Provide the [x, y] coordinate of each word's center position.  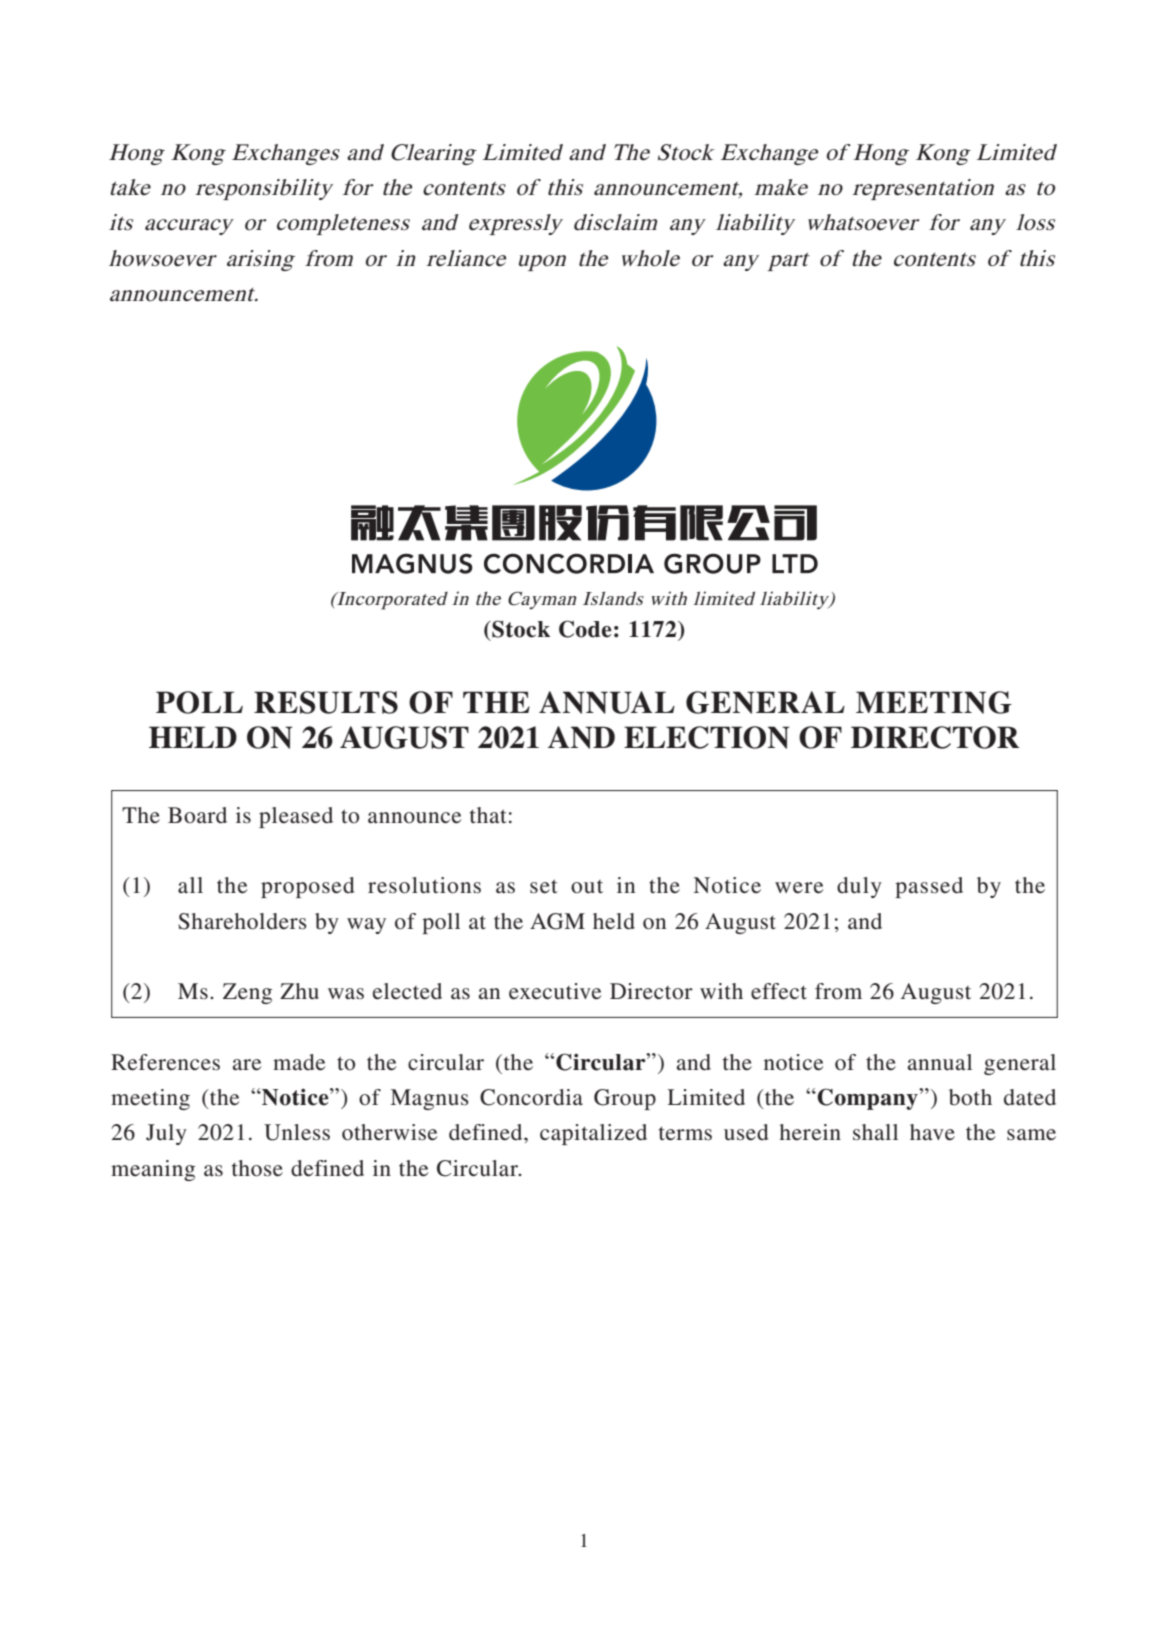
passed [929, 887]
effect [779, 991]
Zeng [247, 993]
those [257, 1168]
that [488, 815]
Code [585, 629]
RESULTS [326, 702]
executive [555, 991]
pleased [296, 817]
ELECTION [707, 737]
